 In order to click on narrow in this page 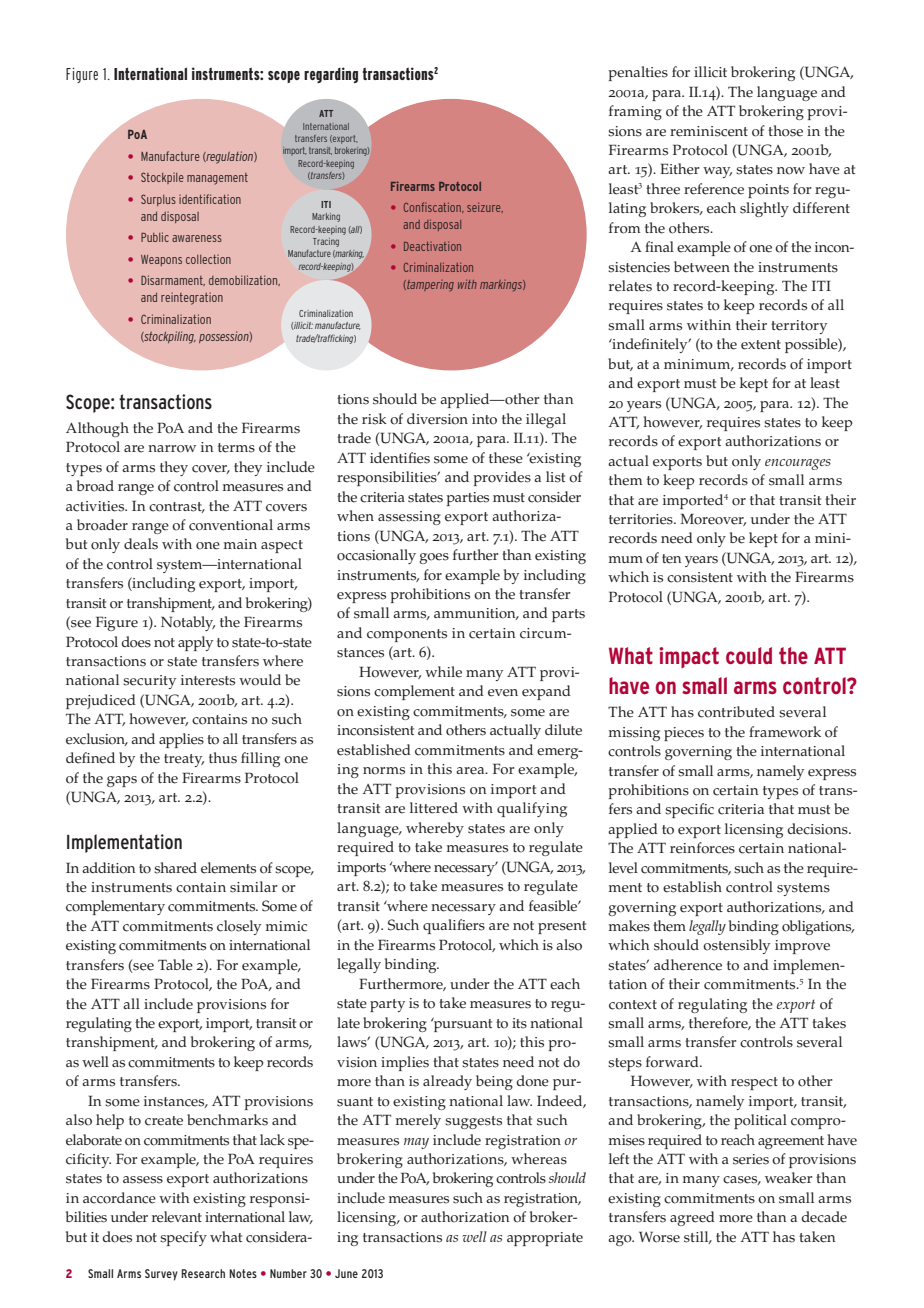, I will do `click(172, 449)`.
